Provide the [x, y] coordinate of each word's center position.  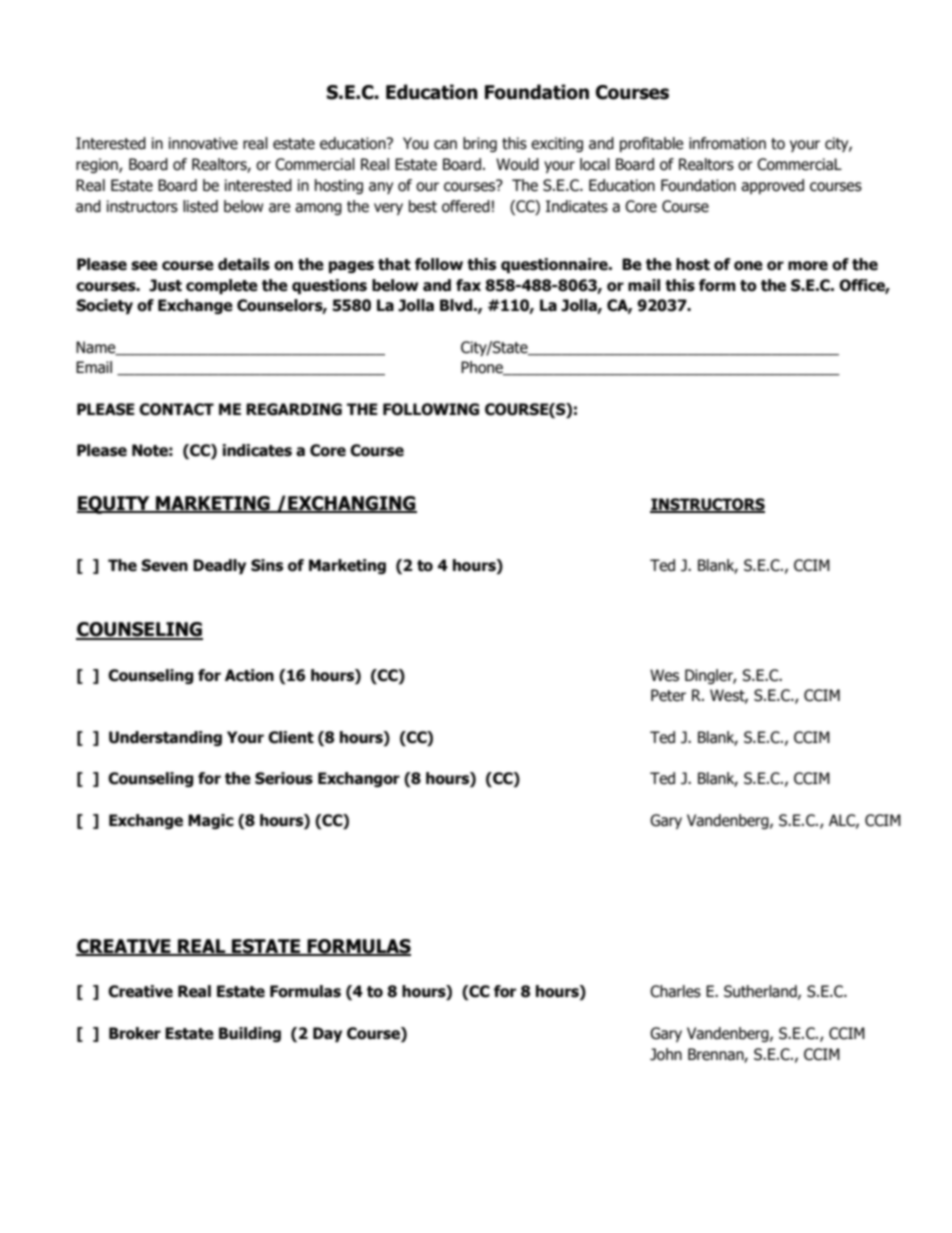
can [445, 145]
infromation [727, 143]
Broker [135, 1033]
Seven [164, 565]
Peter [668, 695]
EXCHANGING [351, 504]
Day [327, 1034]
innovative [203, 143]
